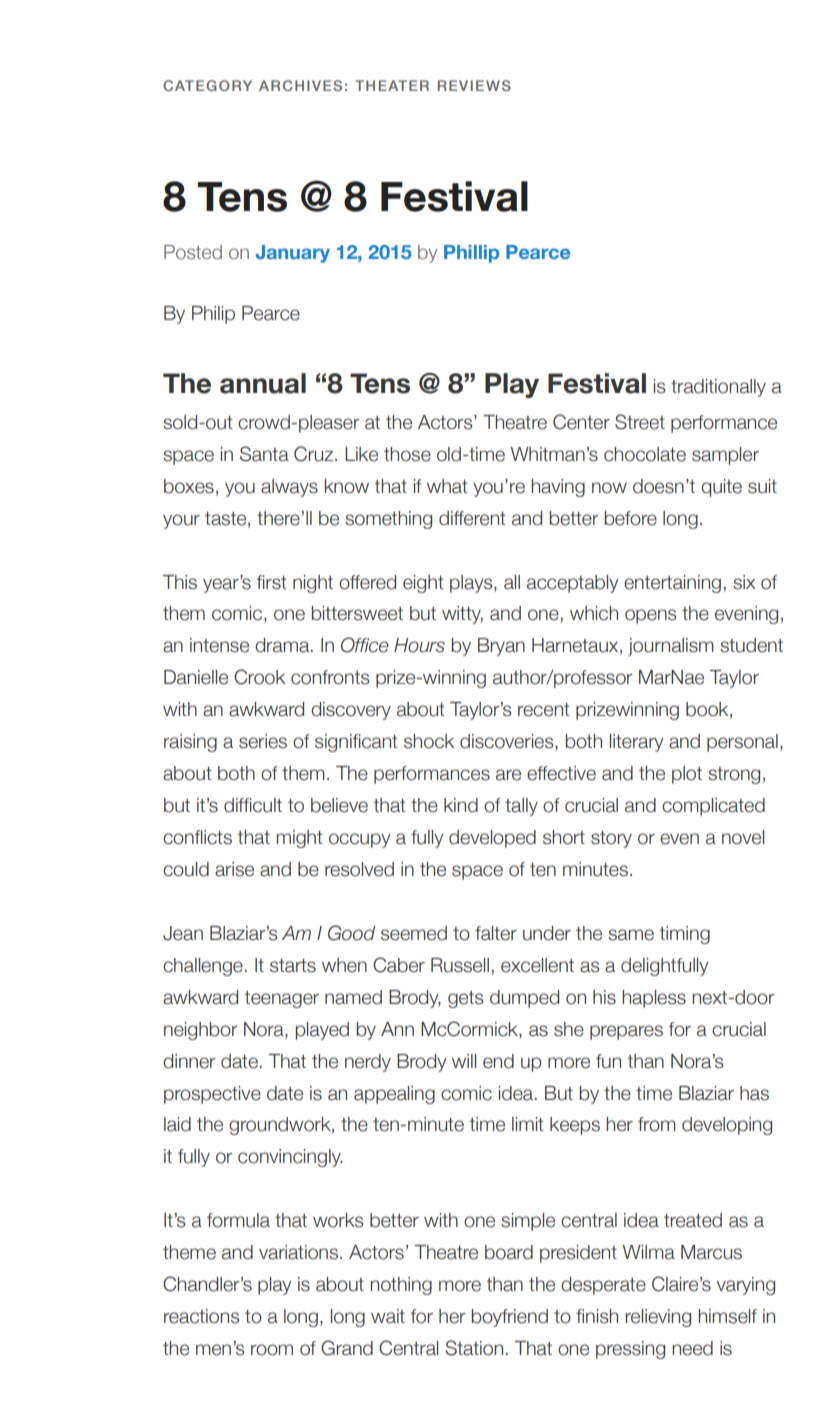 The height and width of the page is (1415, 840). What do you see at coordinates (492, 839) in the page?
I see `developed` at bounding box center [492, 839].
